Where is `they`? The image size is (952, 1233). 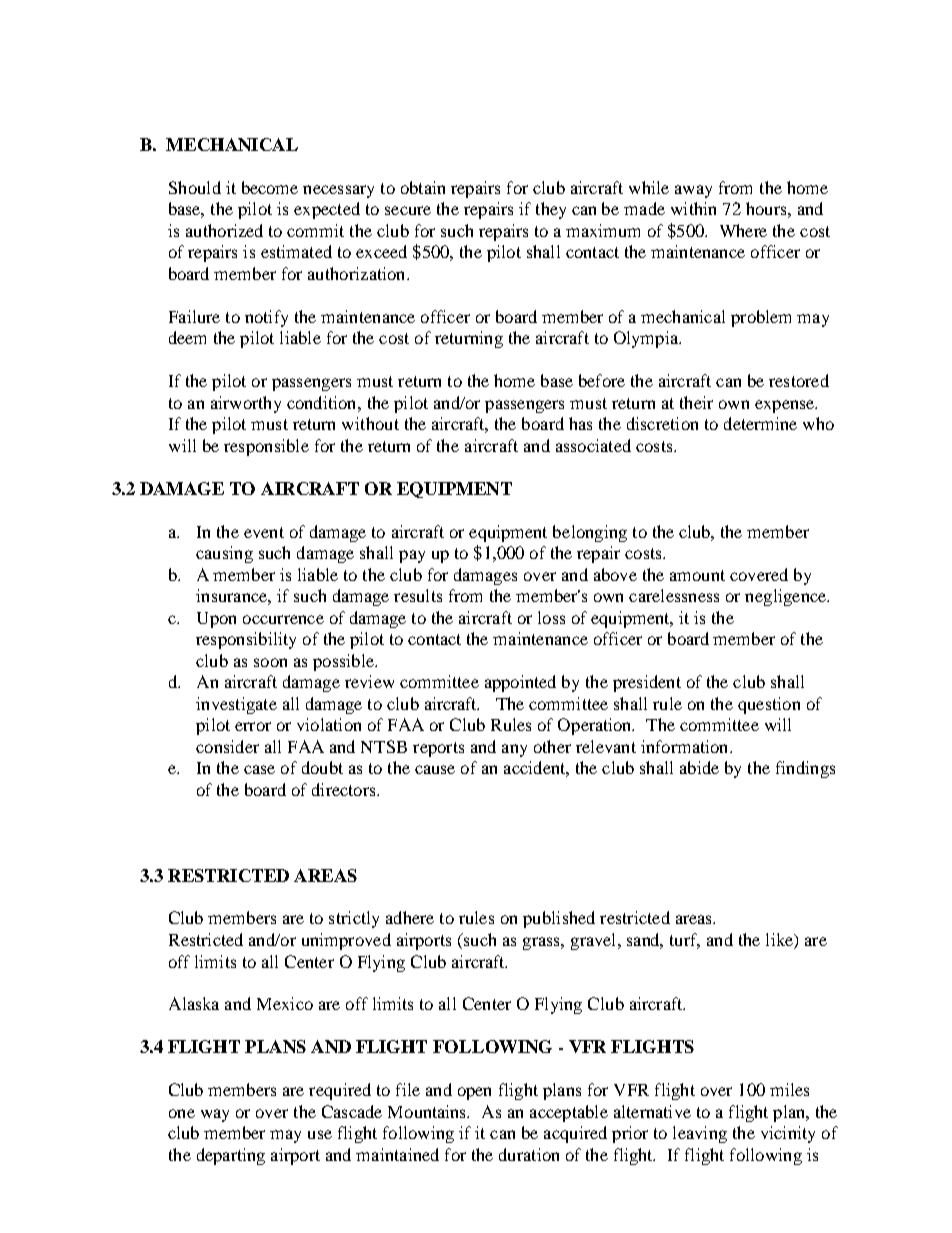
they is located at coordinates (551, 210).
